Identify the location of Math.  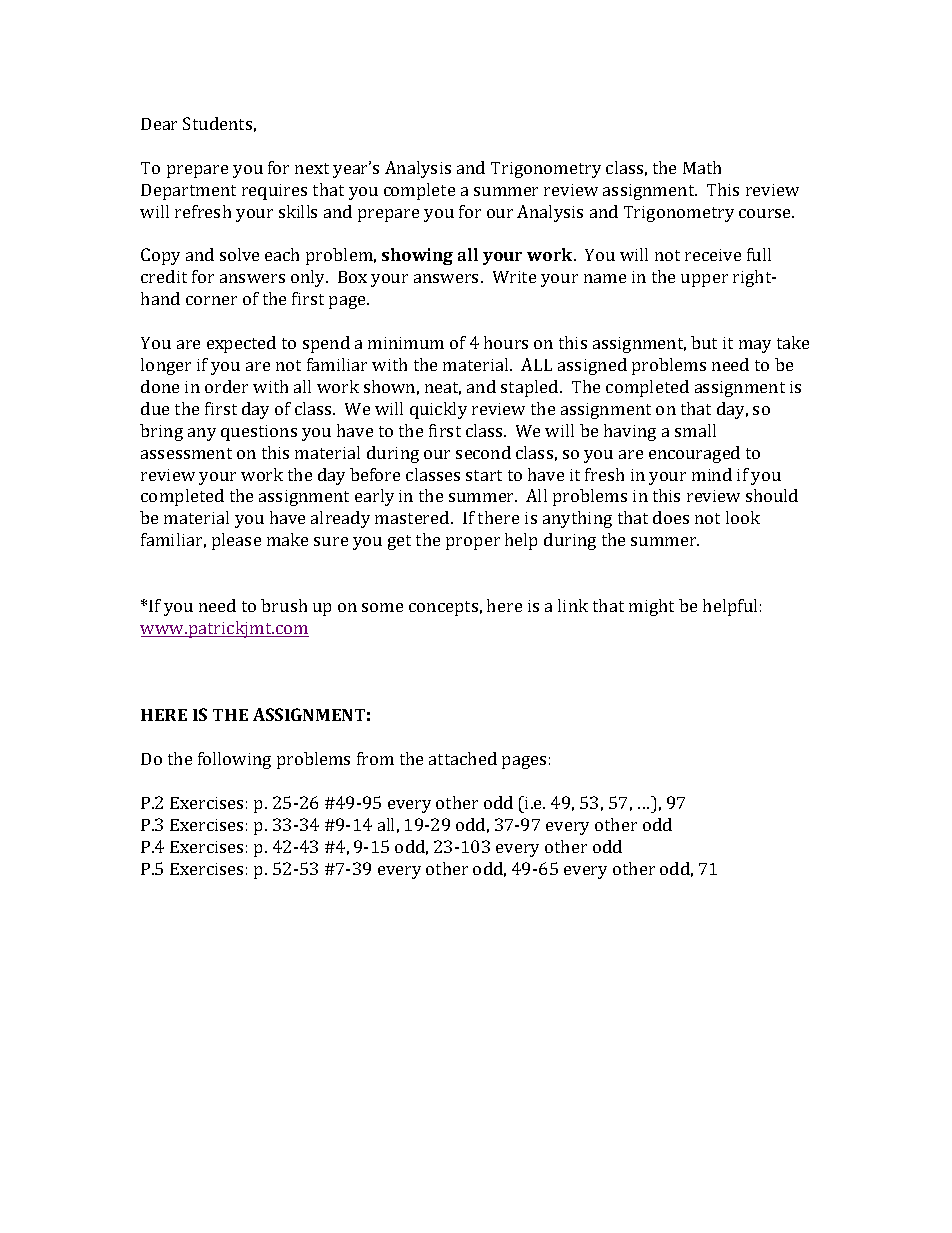
(702, 167).
